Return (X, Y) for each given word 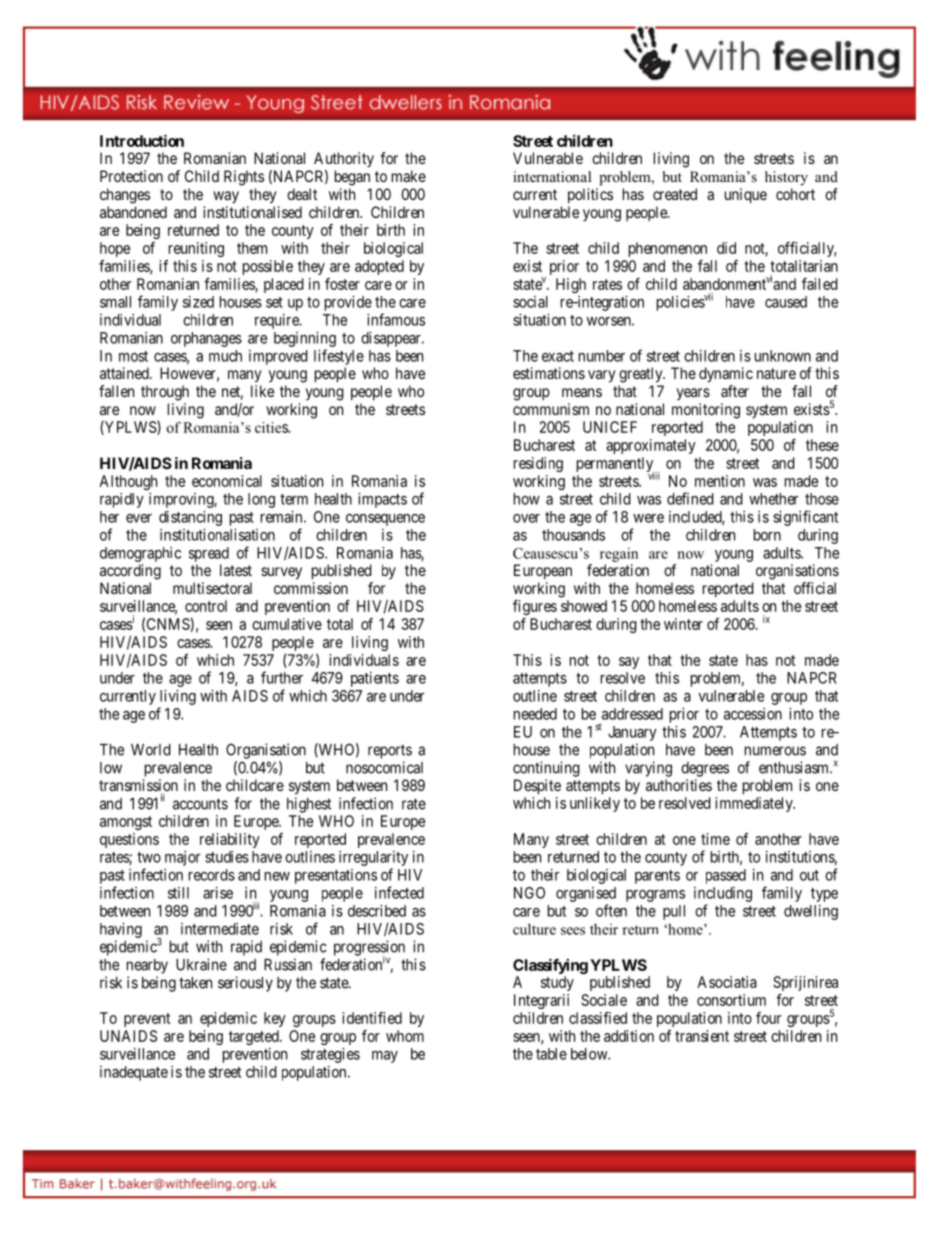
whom (405, 1036)
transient (702, 1036)
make (409, 176)
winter (683, 624)
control (206, 606)
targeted (255, 1037)
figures (535, 607)
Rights (244, 178)
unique (746, 196)
